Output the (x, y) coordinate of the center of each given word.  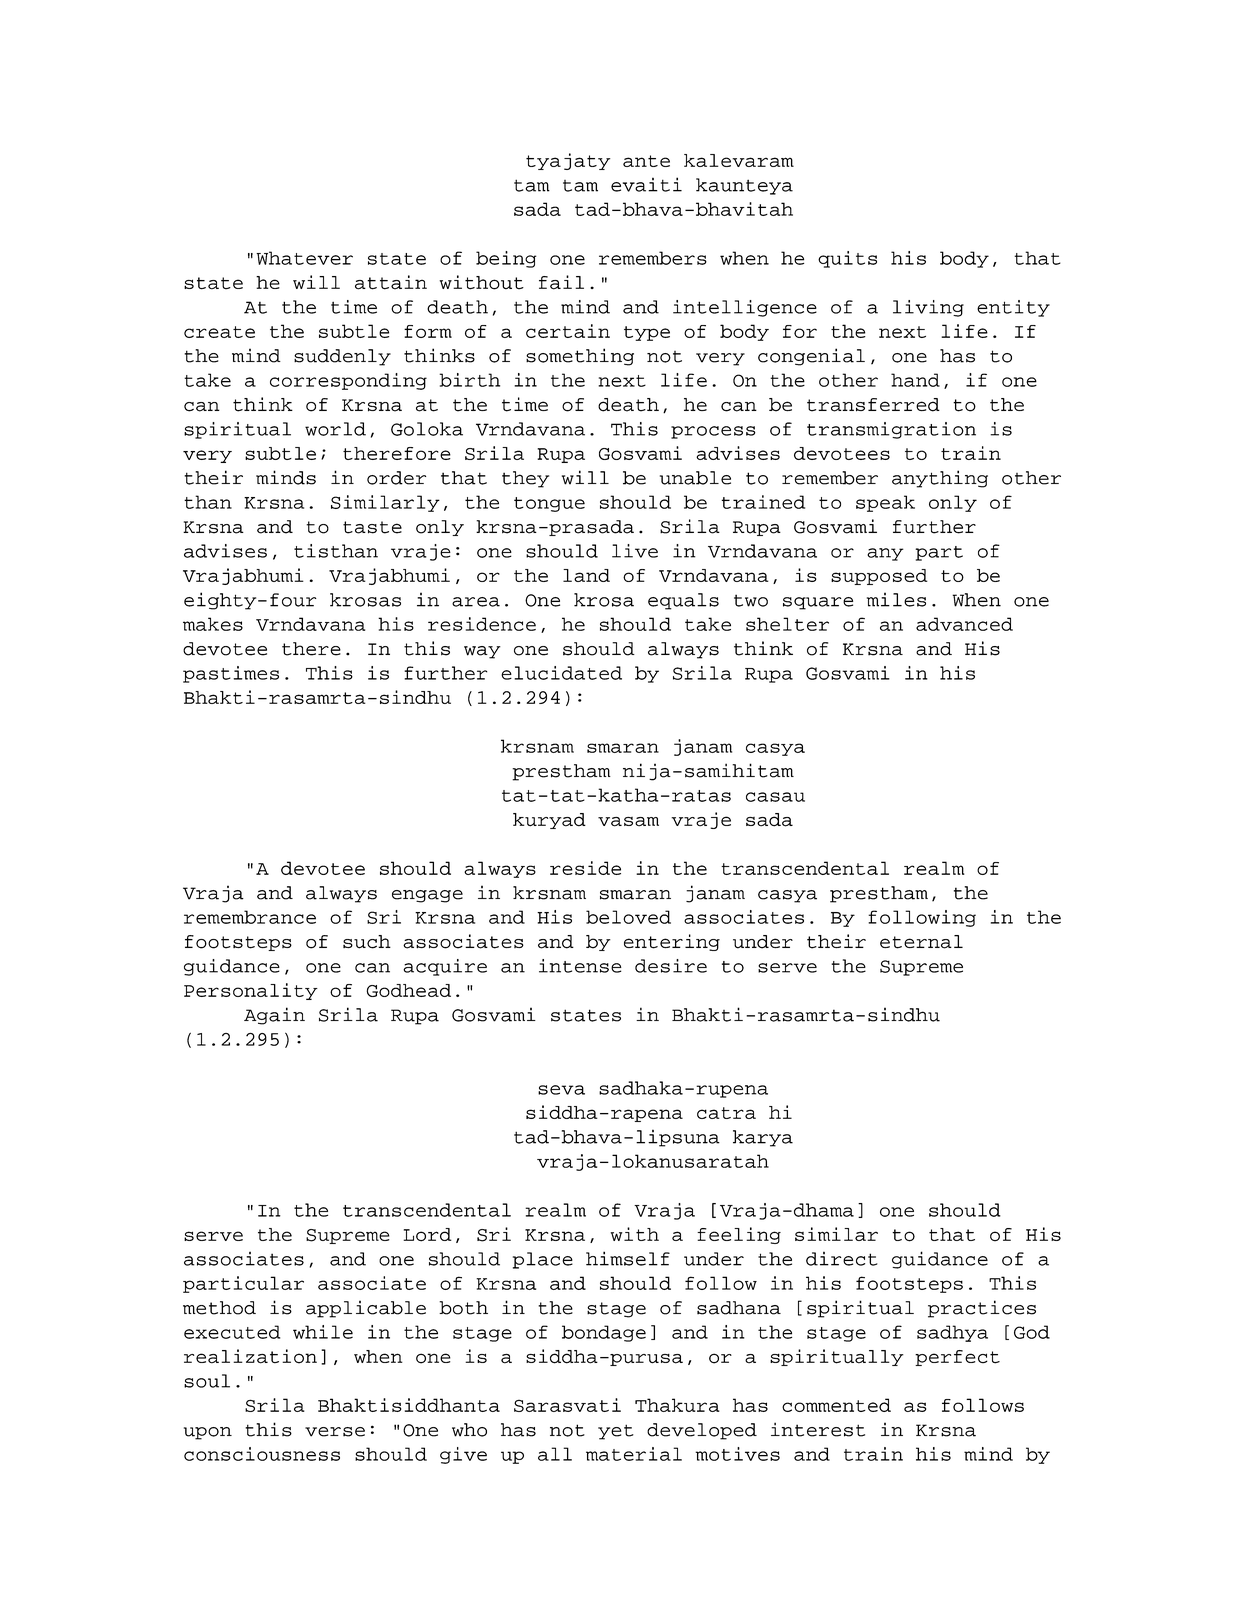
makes (213, 624)
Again (274, 1016)
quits (847, 259)
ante (646, 161)
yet (616, 1432)
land (586, 575)
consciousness (262, 1454)
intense (580, 966)
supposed (879, 577)
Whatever (304, 258)
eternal (921, 942)
